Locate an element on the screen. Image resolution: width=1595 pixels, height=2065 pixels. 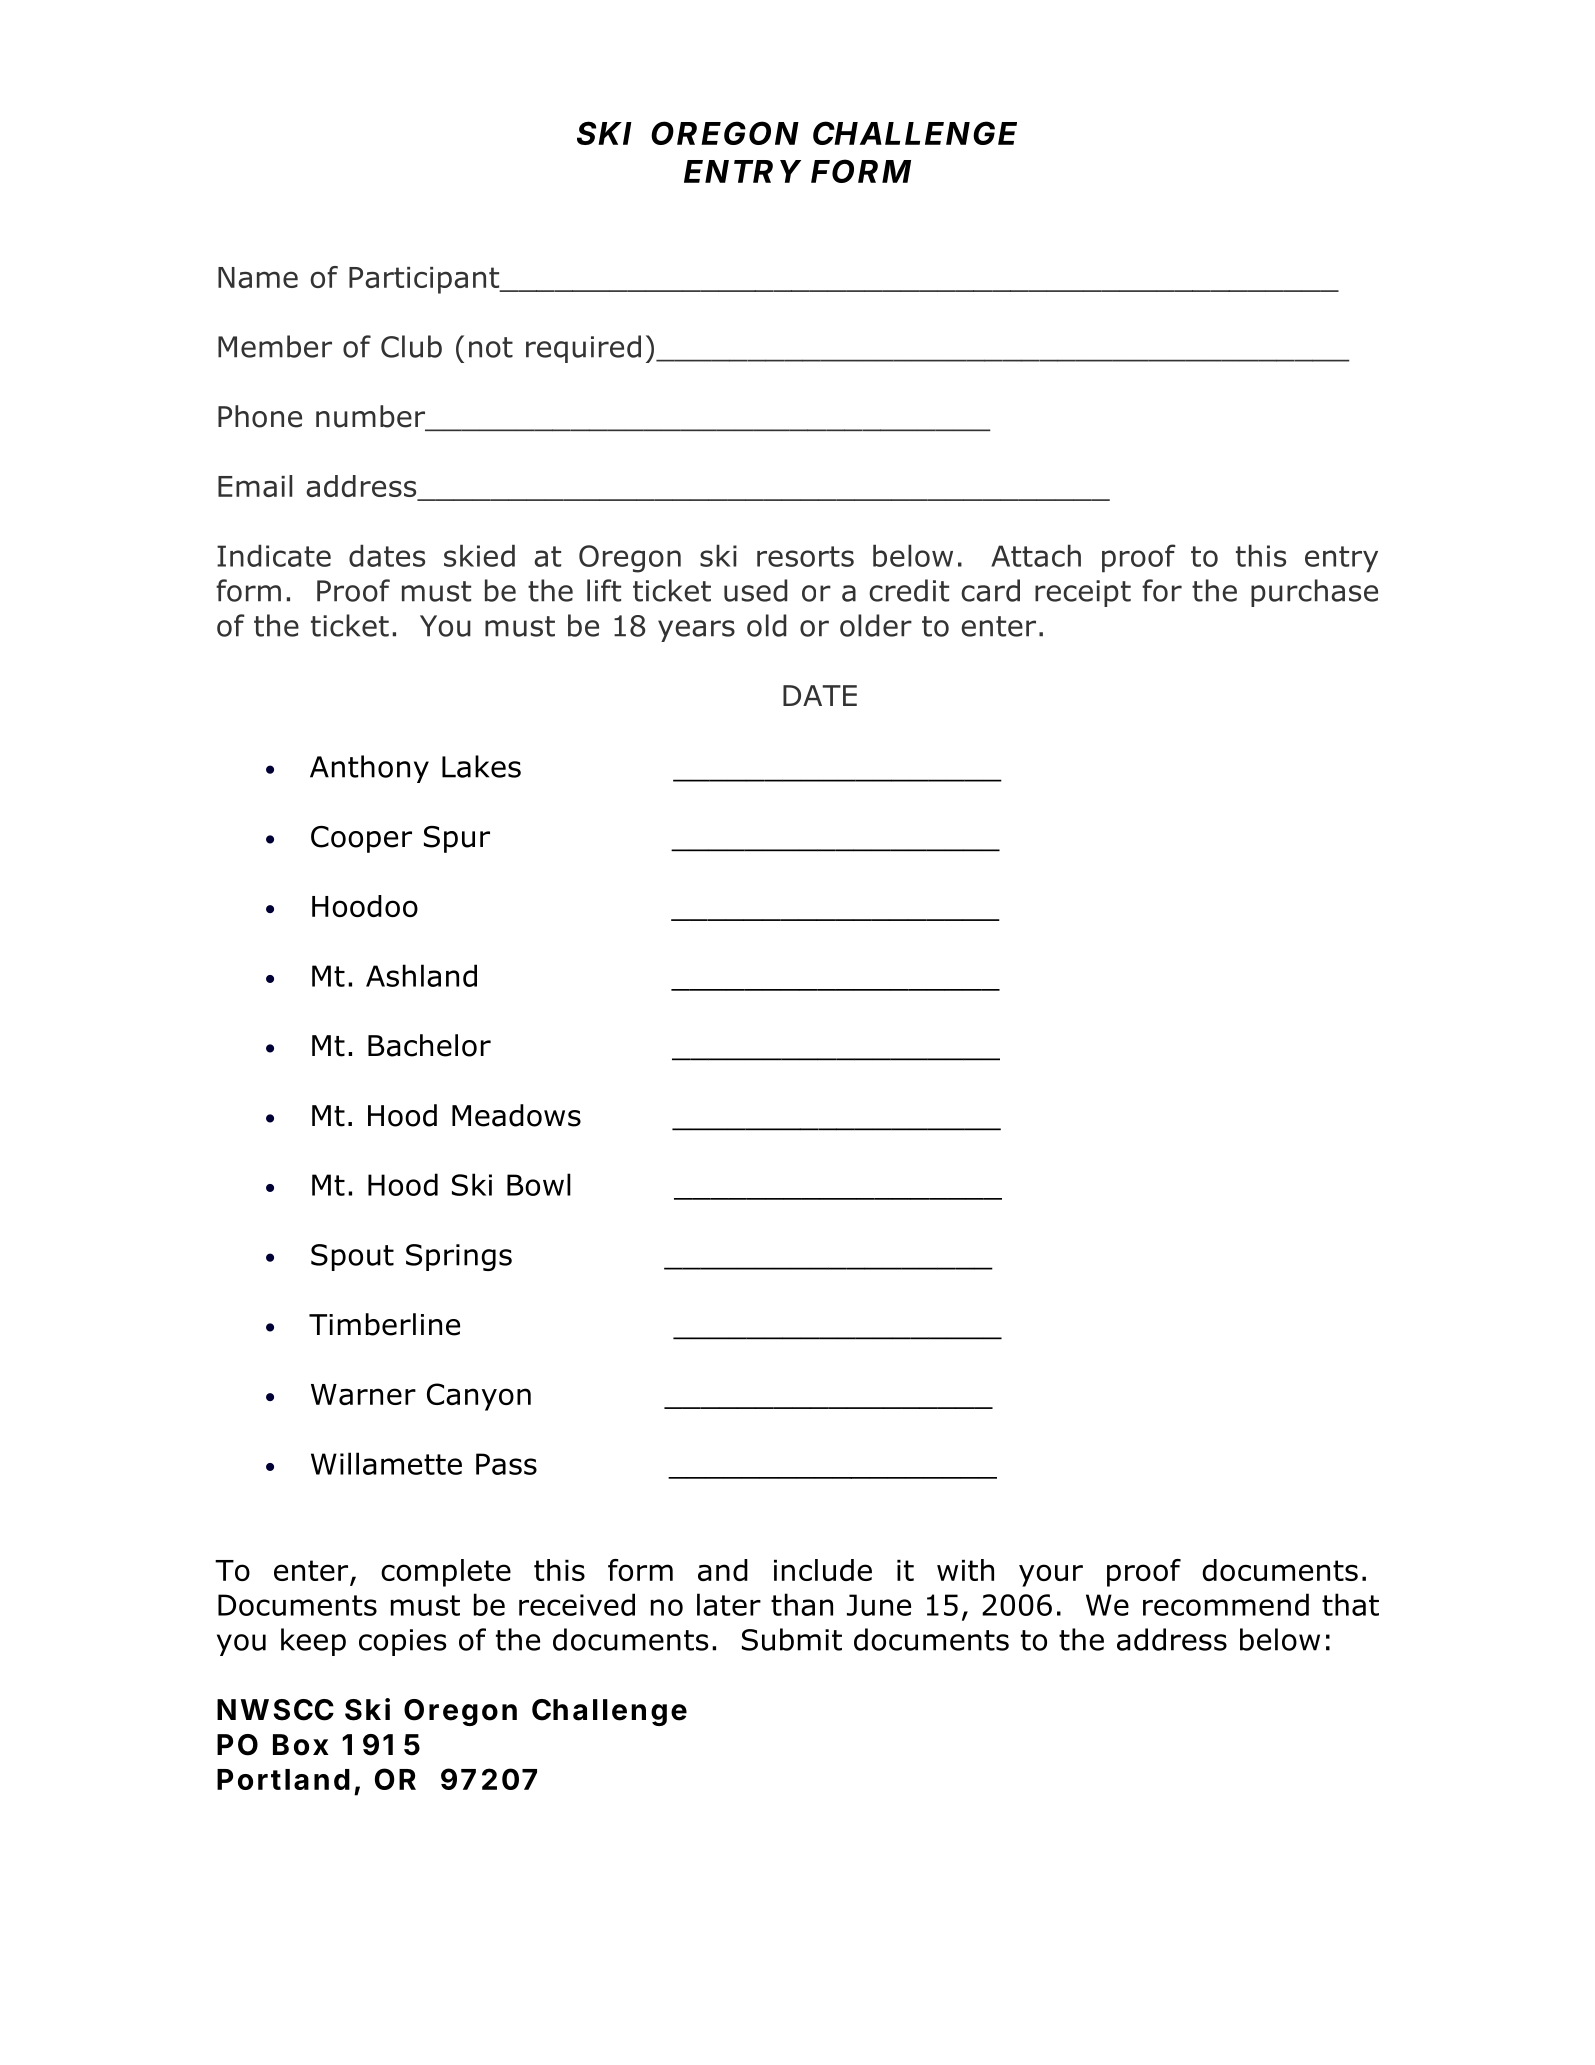
not is located at coordinates (491, 347).
